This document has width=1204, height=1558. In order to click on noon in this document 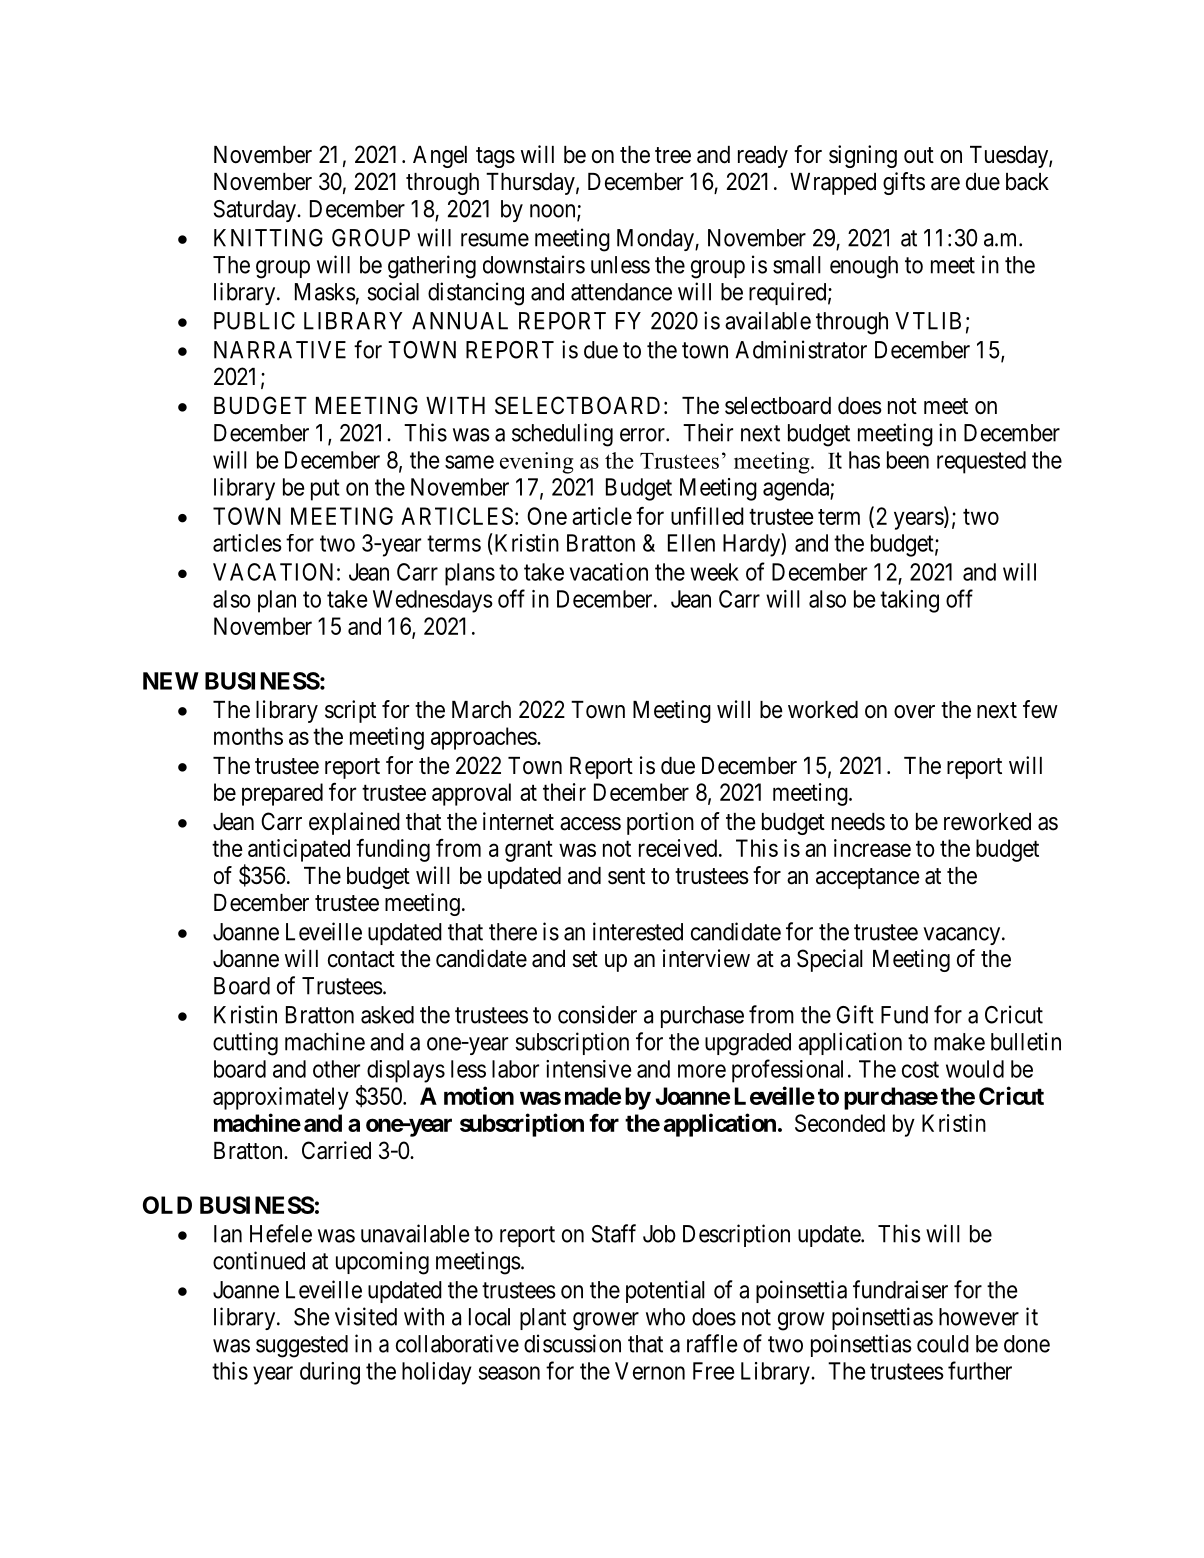, I will do `click(554, 212)`.
